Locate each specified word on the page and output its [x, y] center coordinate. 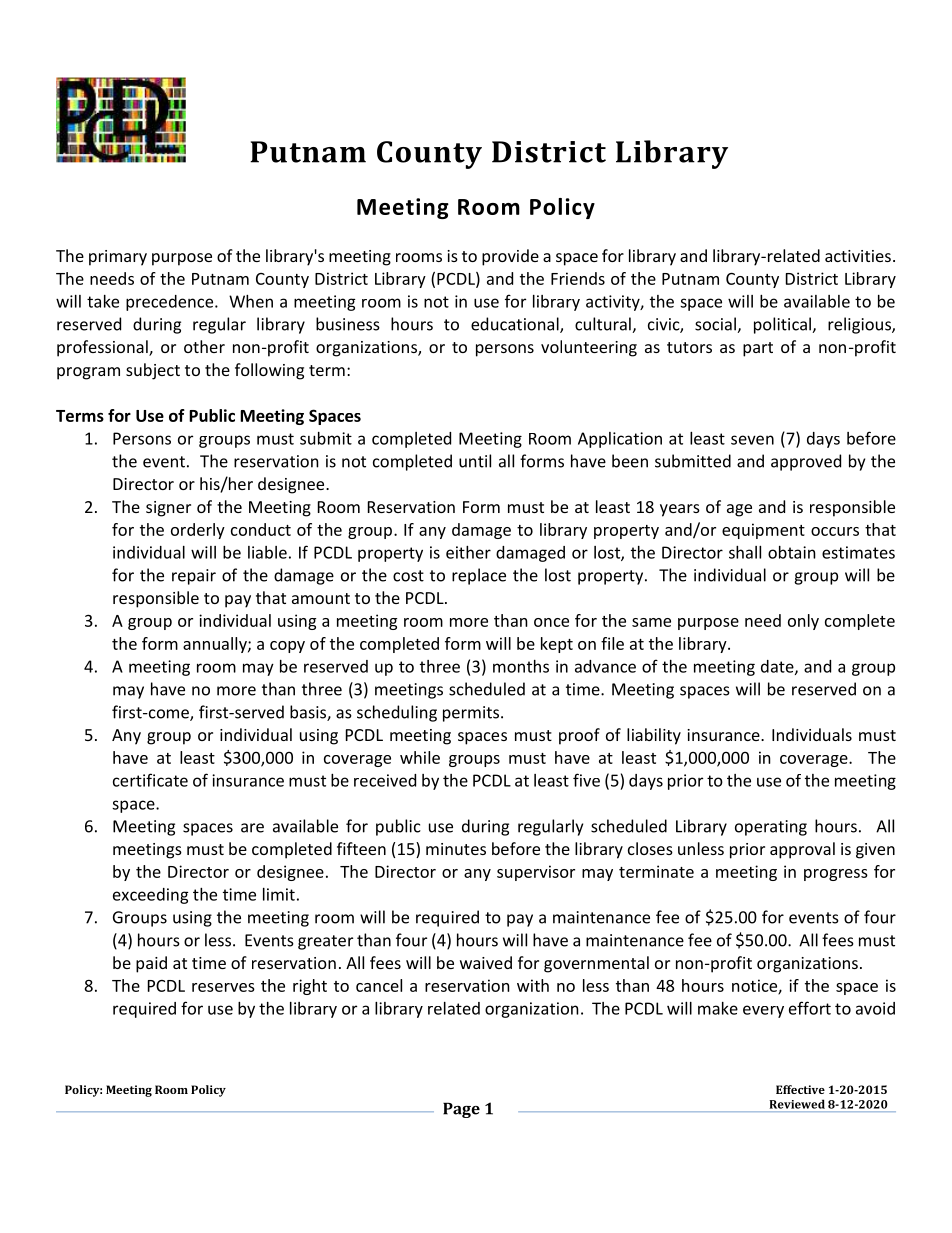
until [475, 461]
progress [836, 875]
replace [479, 576]
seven [752, 440]
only [803, 622]
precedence [171, 303]
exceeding [151, 896]
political [783, 325]
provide [510, 257]
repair [194, 577]
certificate [150, 780]
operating [771, 828]
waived [486, 962]
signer [168, 509]
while [420, 757]
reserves [223, 987]
